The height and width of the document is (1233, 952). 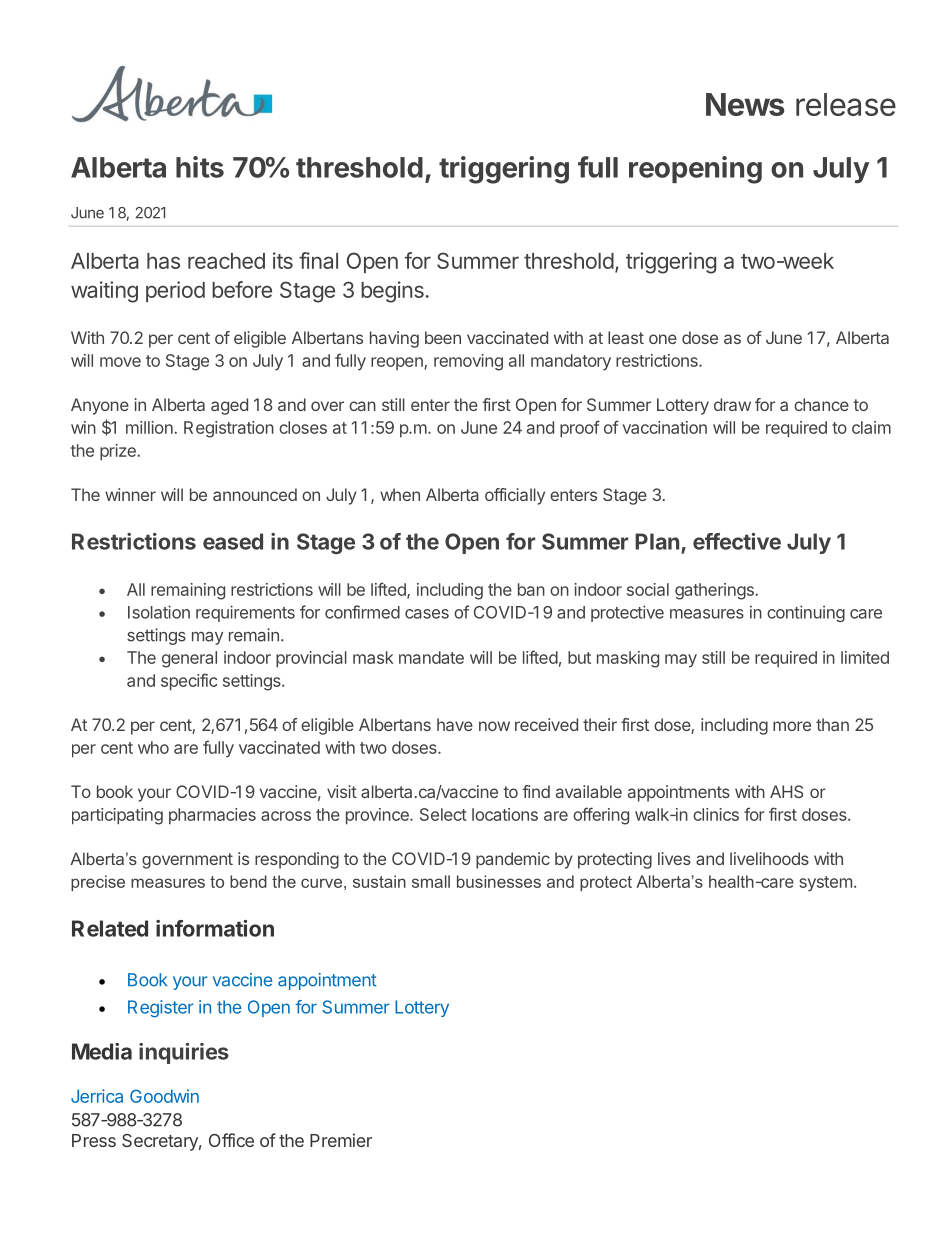 What do you see at coordinates (825, 884) in the document?
I see `system` at bounding box center [825, 884].
